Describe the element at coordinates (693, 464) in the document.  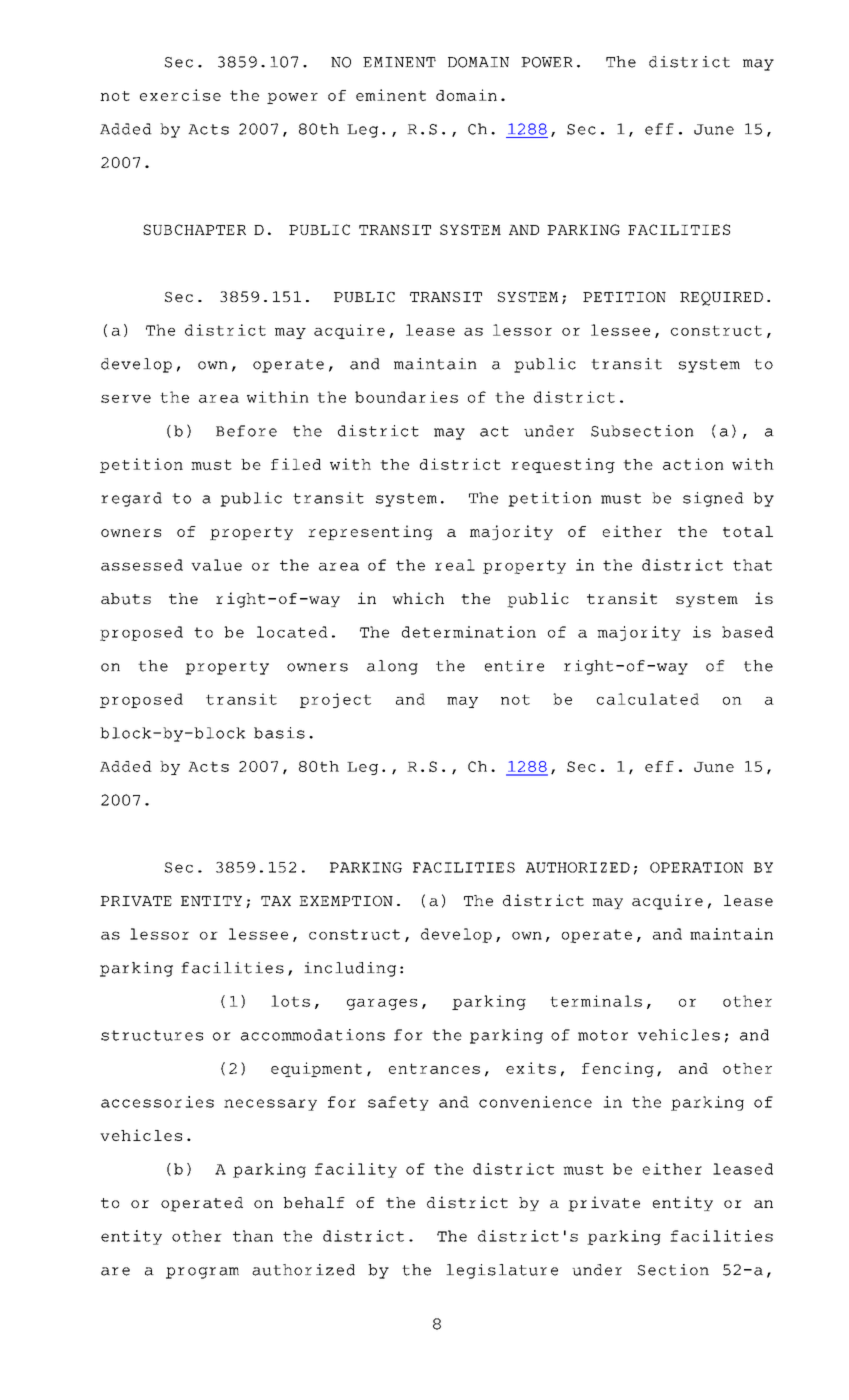
I see `action` at that location.
